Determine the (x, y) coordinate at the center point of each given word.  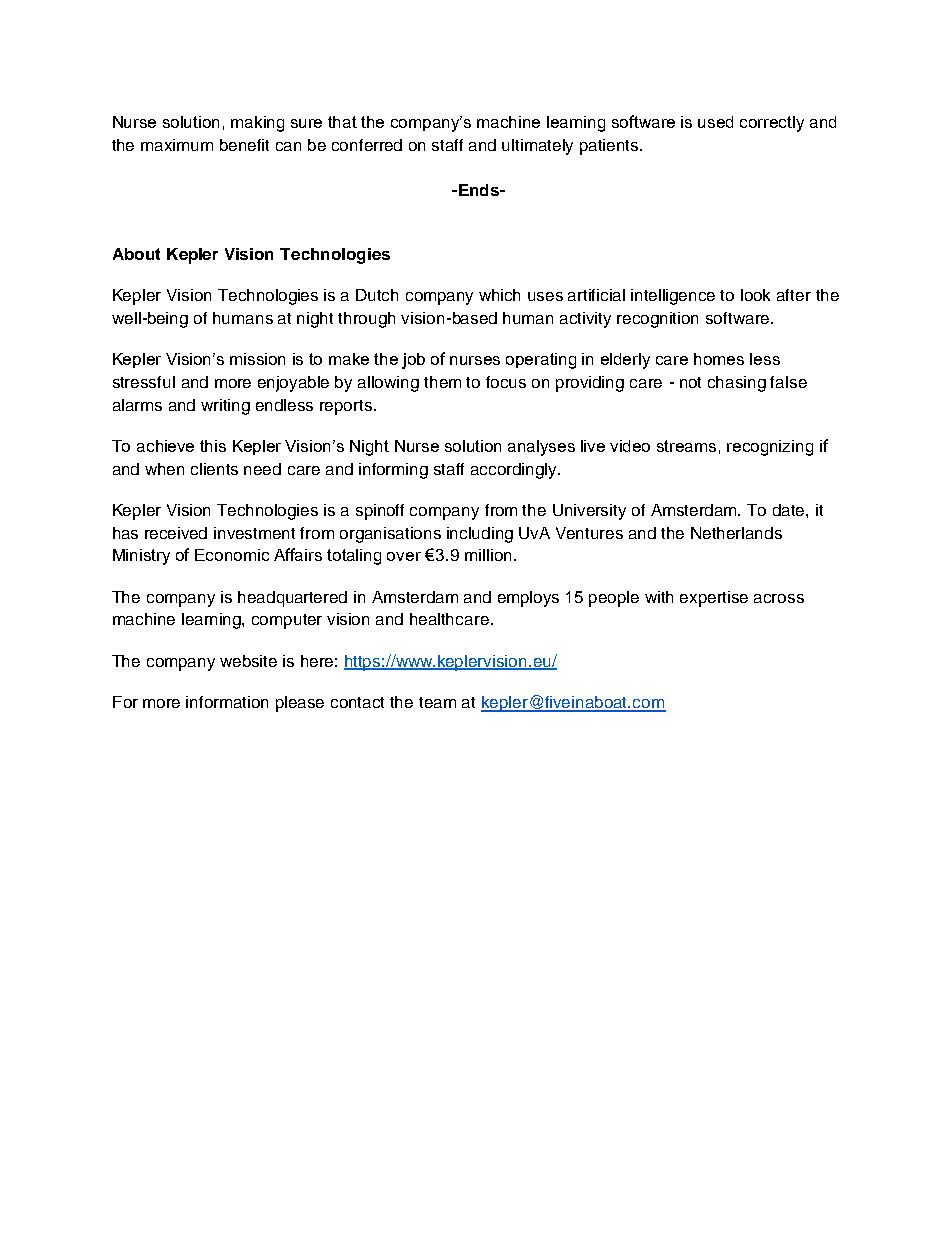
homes (719, 359)
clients (214, 469)
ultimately (537, 147)
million (488, 555)
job (413, 361)
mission (257, 359)
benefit (244, 145)
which (499, 295)
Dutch (377, 295)
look (755, 295)
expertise (714, 599)
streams (686, 446)
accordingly (515, 471)
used (715, 122)
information (227, 702)
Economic (232, 555)
